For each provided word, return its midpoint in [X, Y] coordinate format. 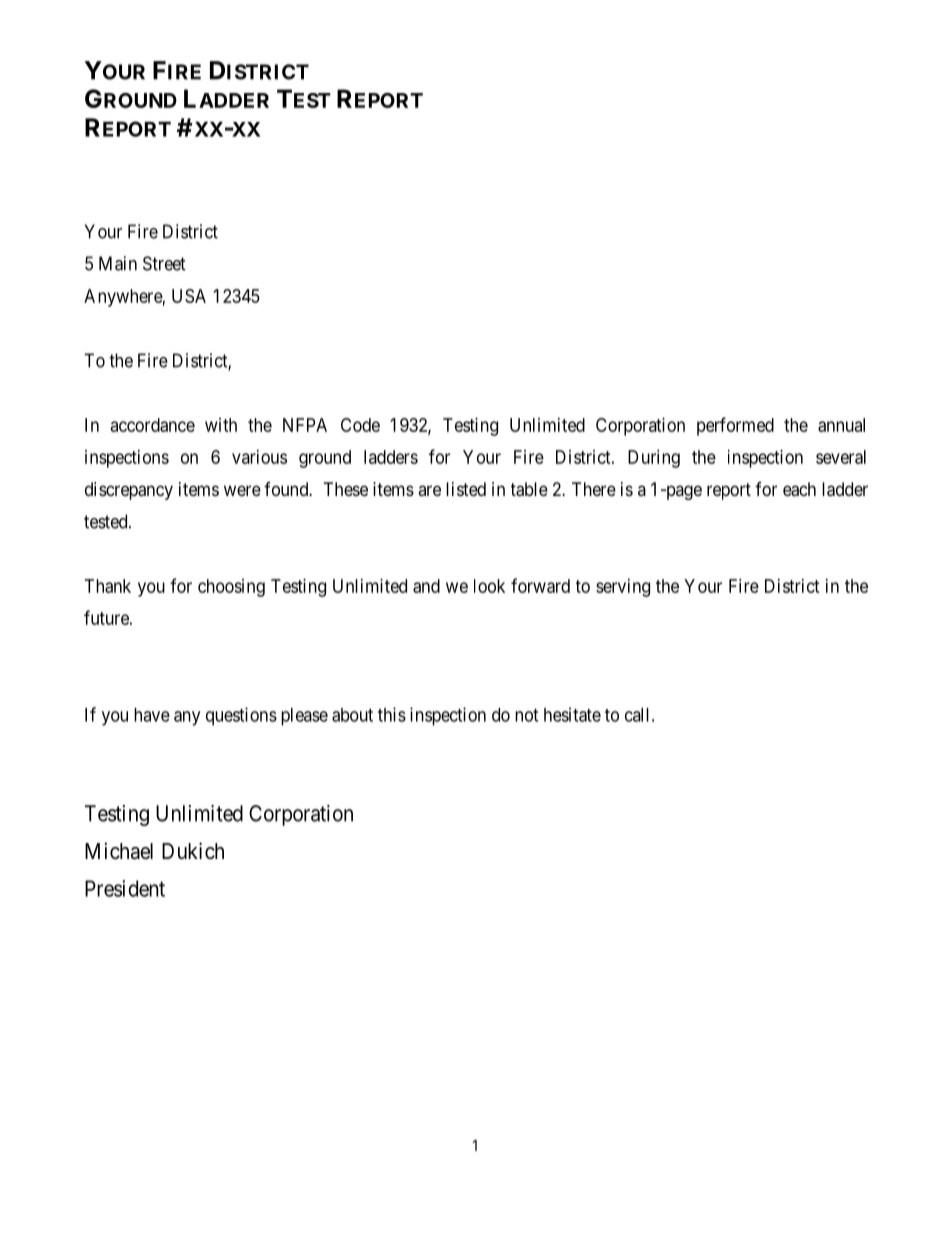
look [489, 586]
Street [164, 263]
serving [623, 588]
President [125, 888]
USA [189, 296]
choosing [231, 588]
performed [735, 426]
